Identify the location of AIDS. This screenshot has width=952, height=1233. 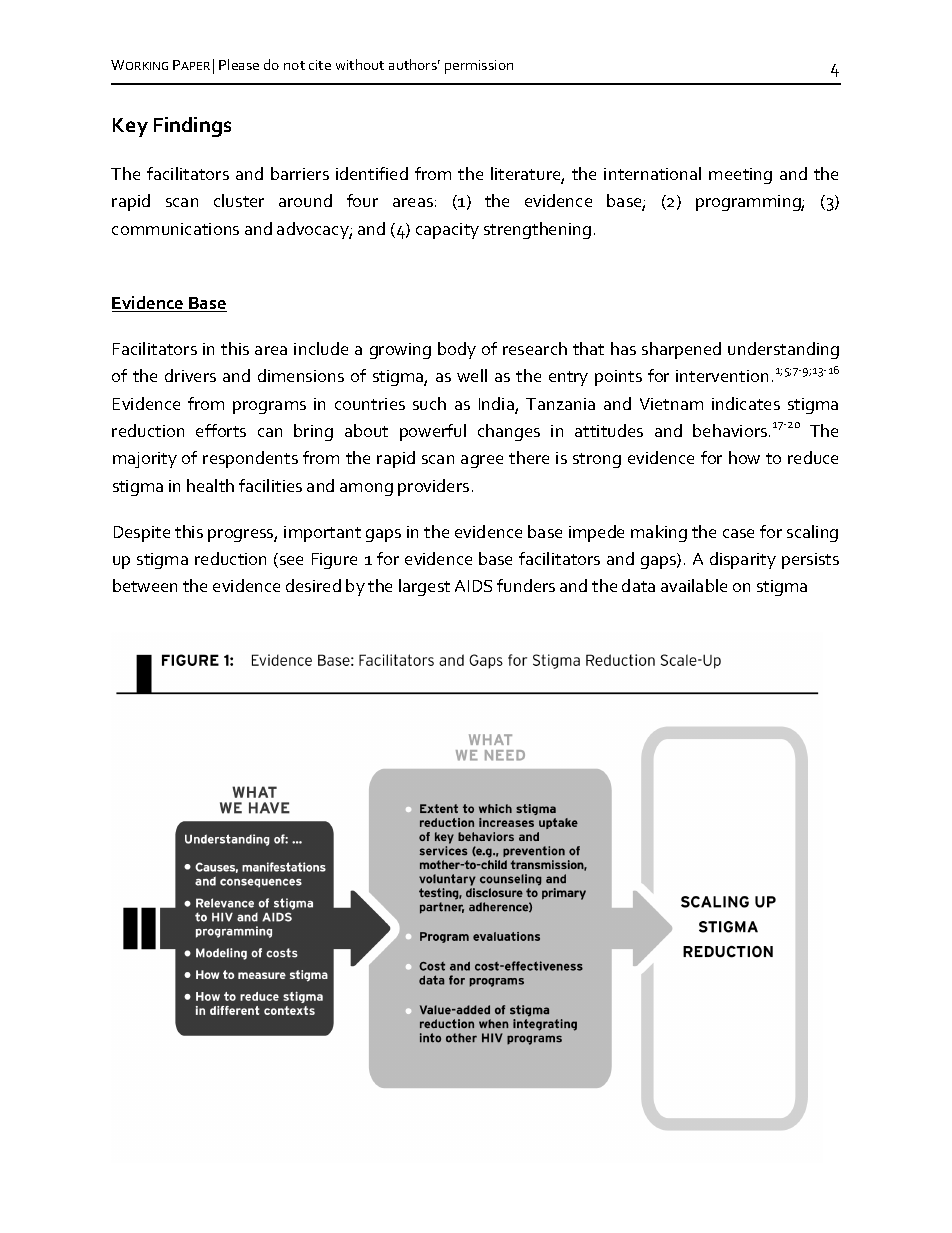
(473, 586).
